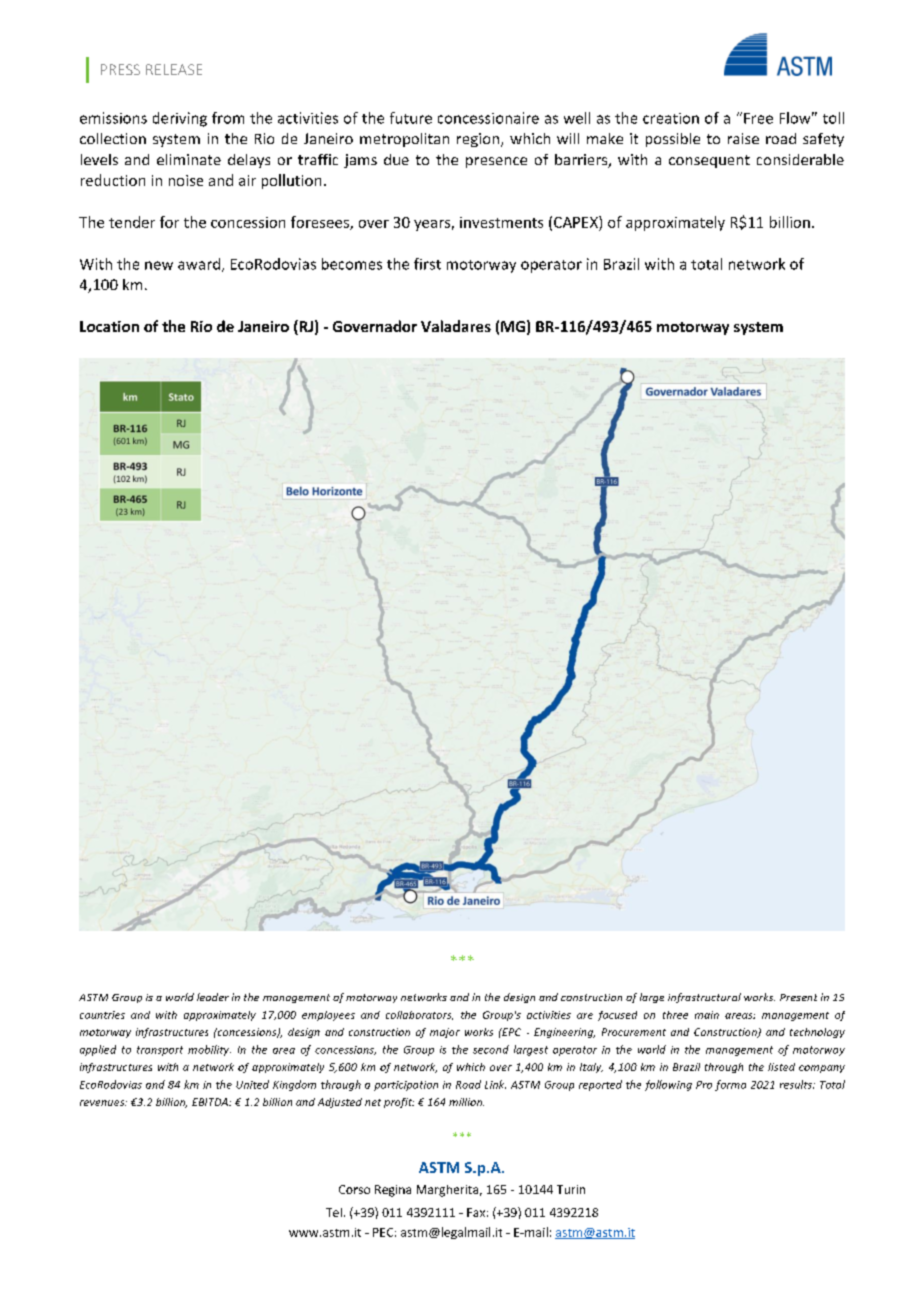  What do you see at coordinates (704, 998) in the screenshot?
I see `infrastructural` at bounding box center [704, 998].
